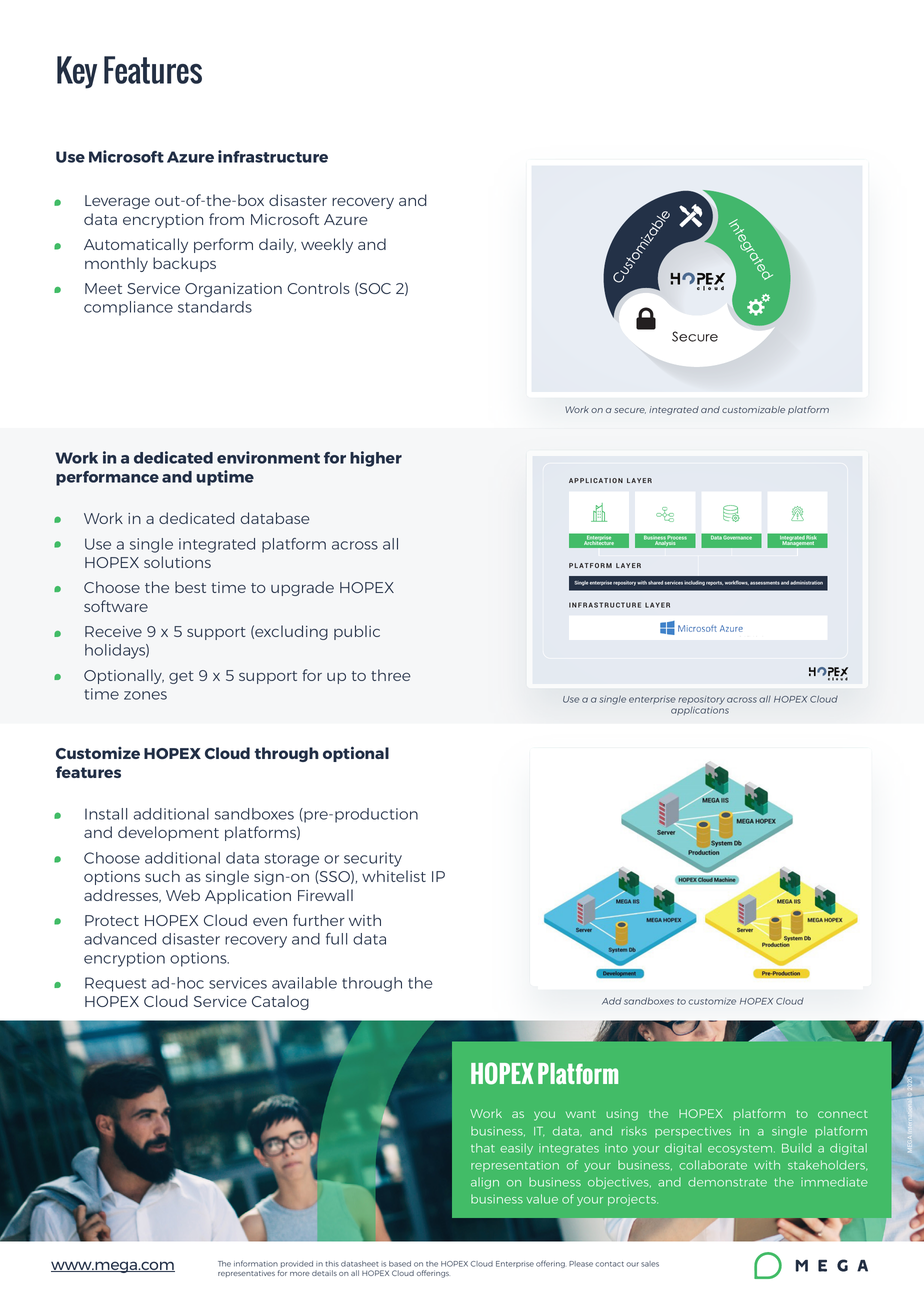 This screenshot has width=924, height=1308. I want to click on based, so click(400, 1264).
